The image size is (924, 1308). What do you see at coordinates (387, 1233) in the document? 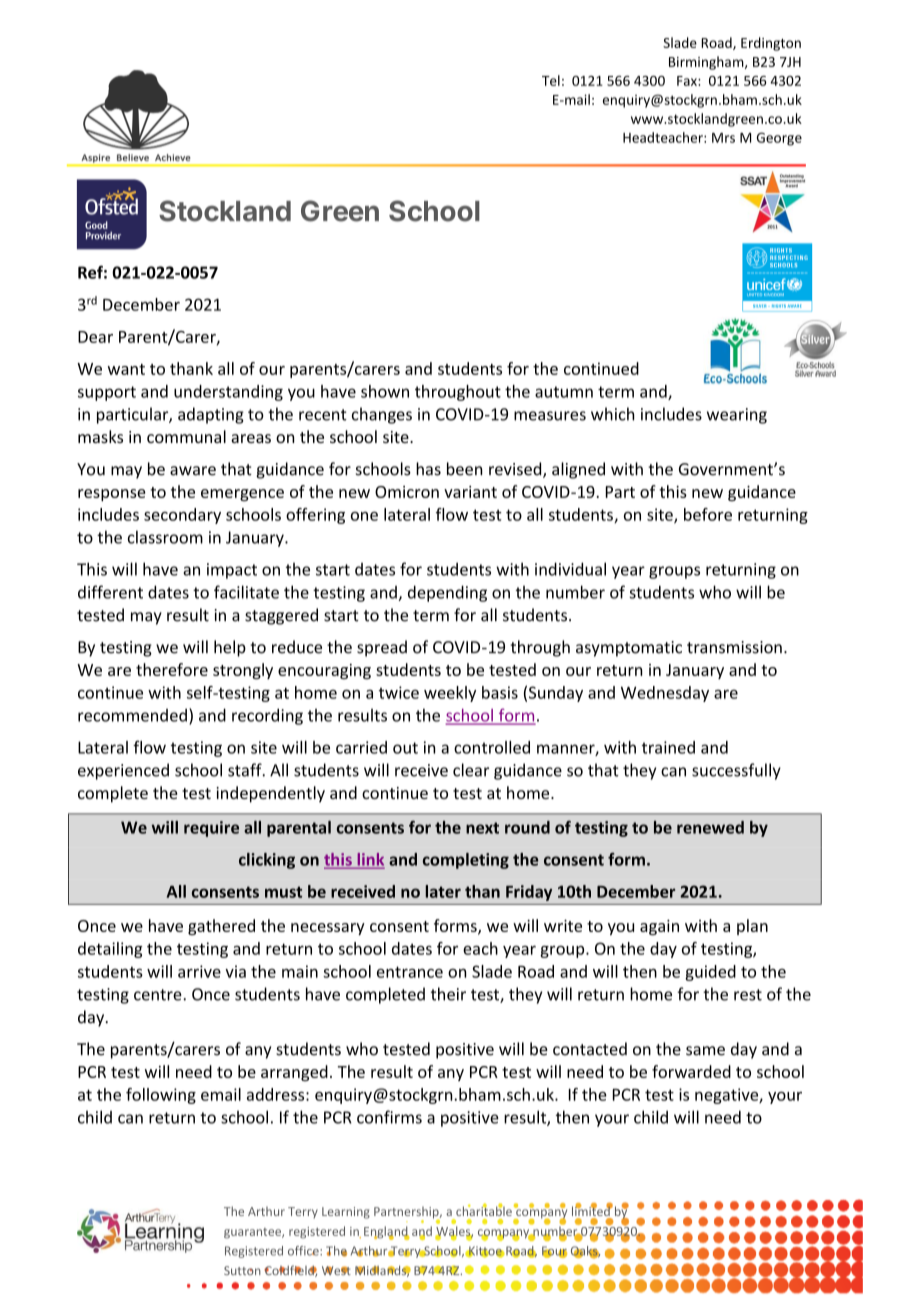
I see `England` at bounding box center [387, 1233].
